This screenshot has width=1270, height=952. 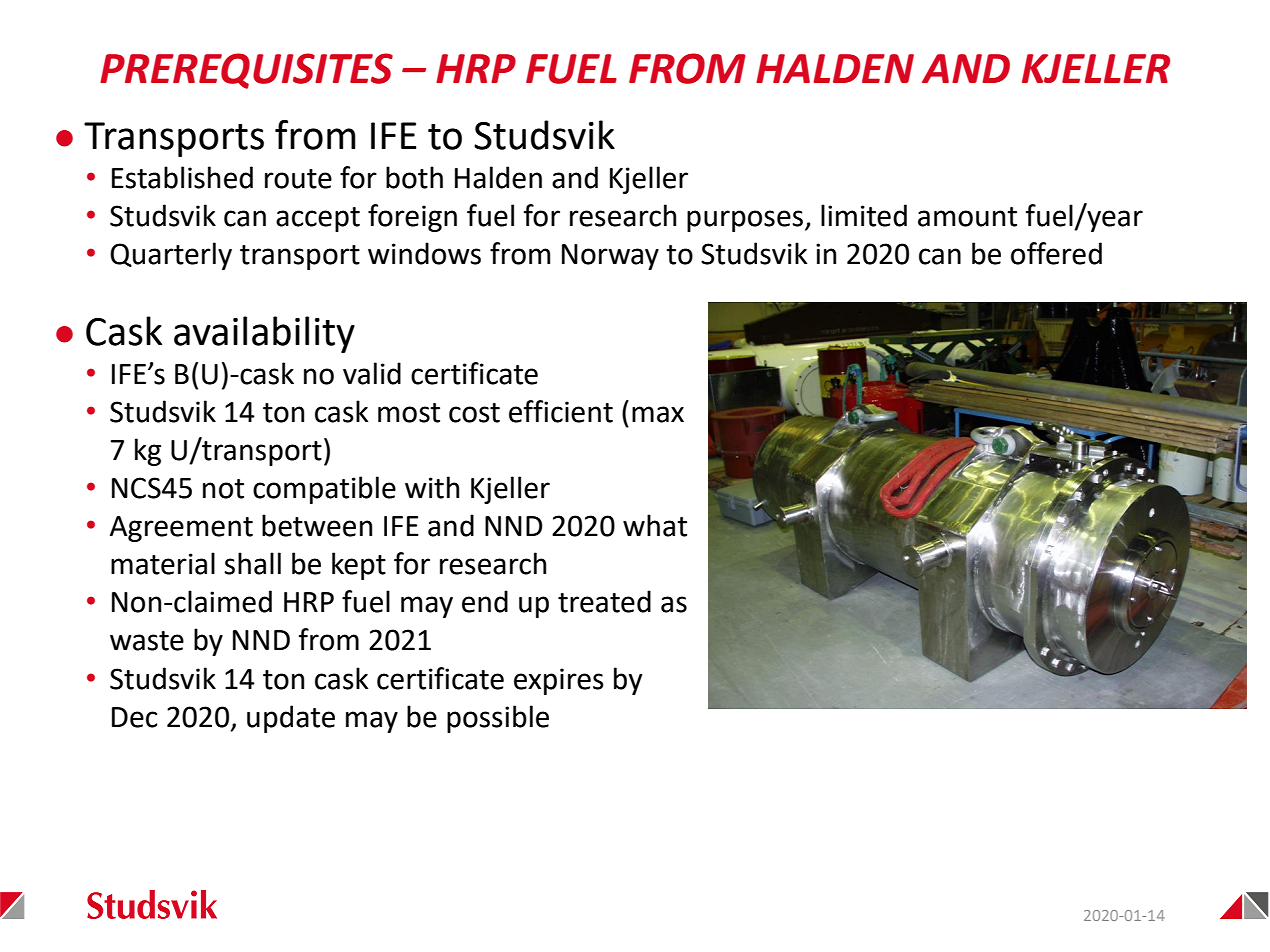 I want to click on PREREQUISITES, so click(x=246, y=71).
